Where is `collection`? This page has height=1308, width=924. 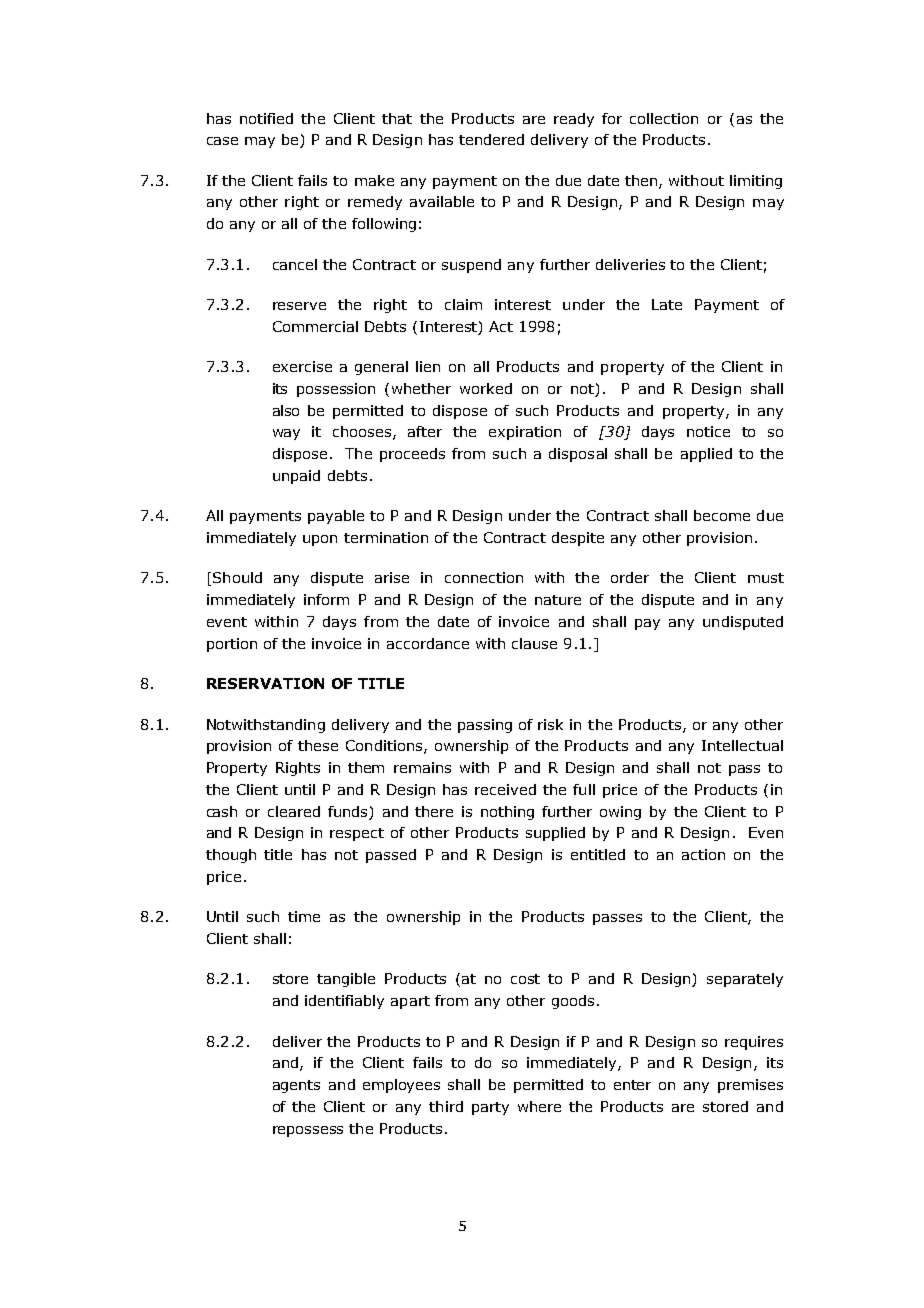
collection is located at coordinates (664, 118).
